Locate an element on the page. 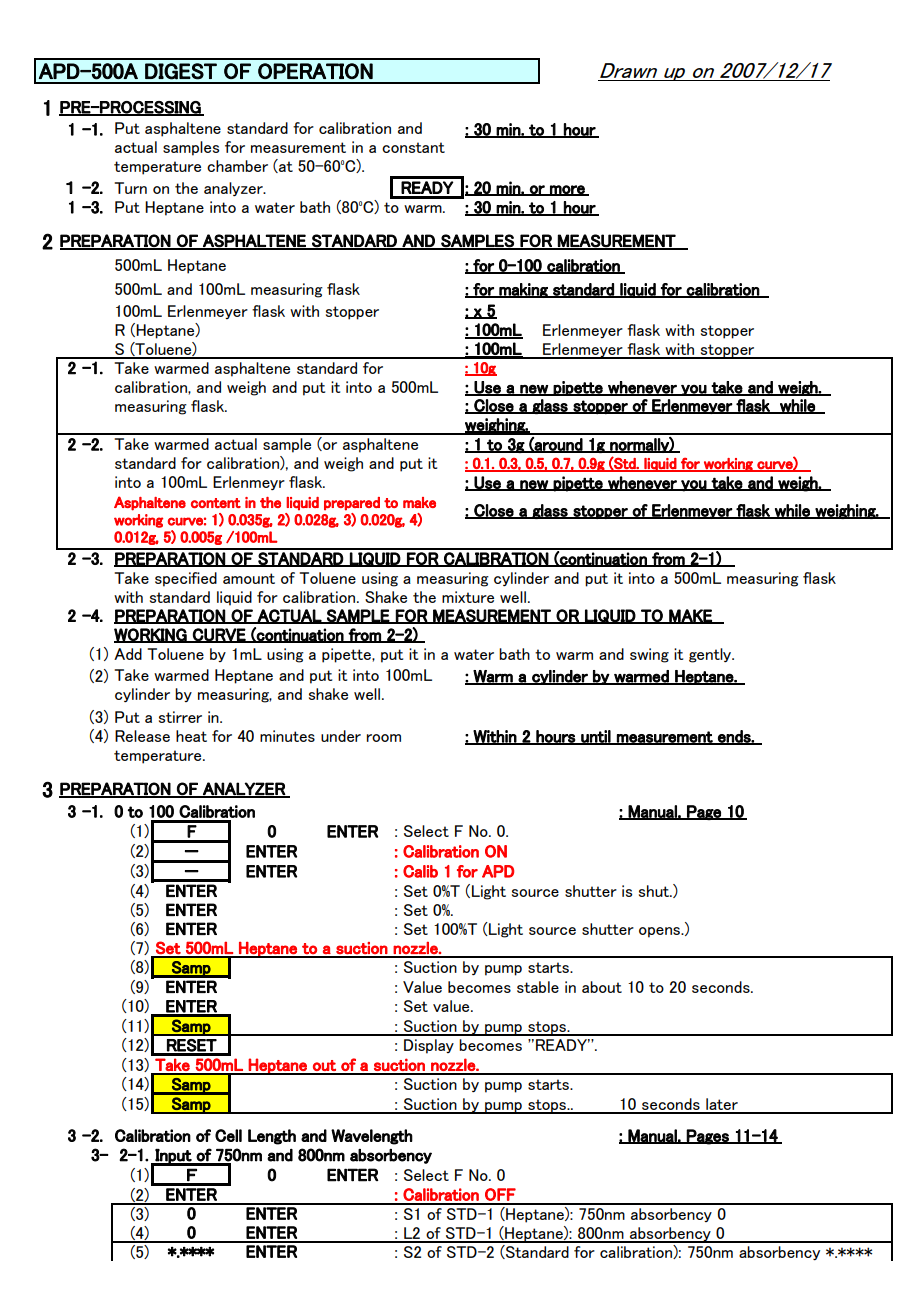  heat is located at coordinates (191, 736).
